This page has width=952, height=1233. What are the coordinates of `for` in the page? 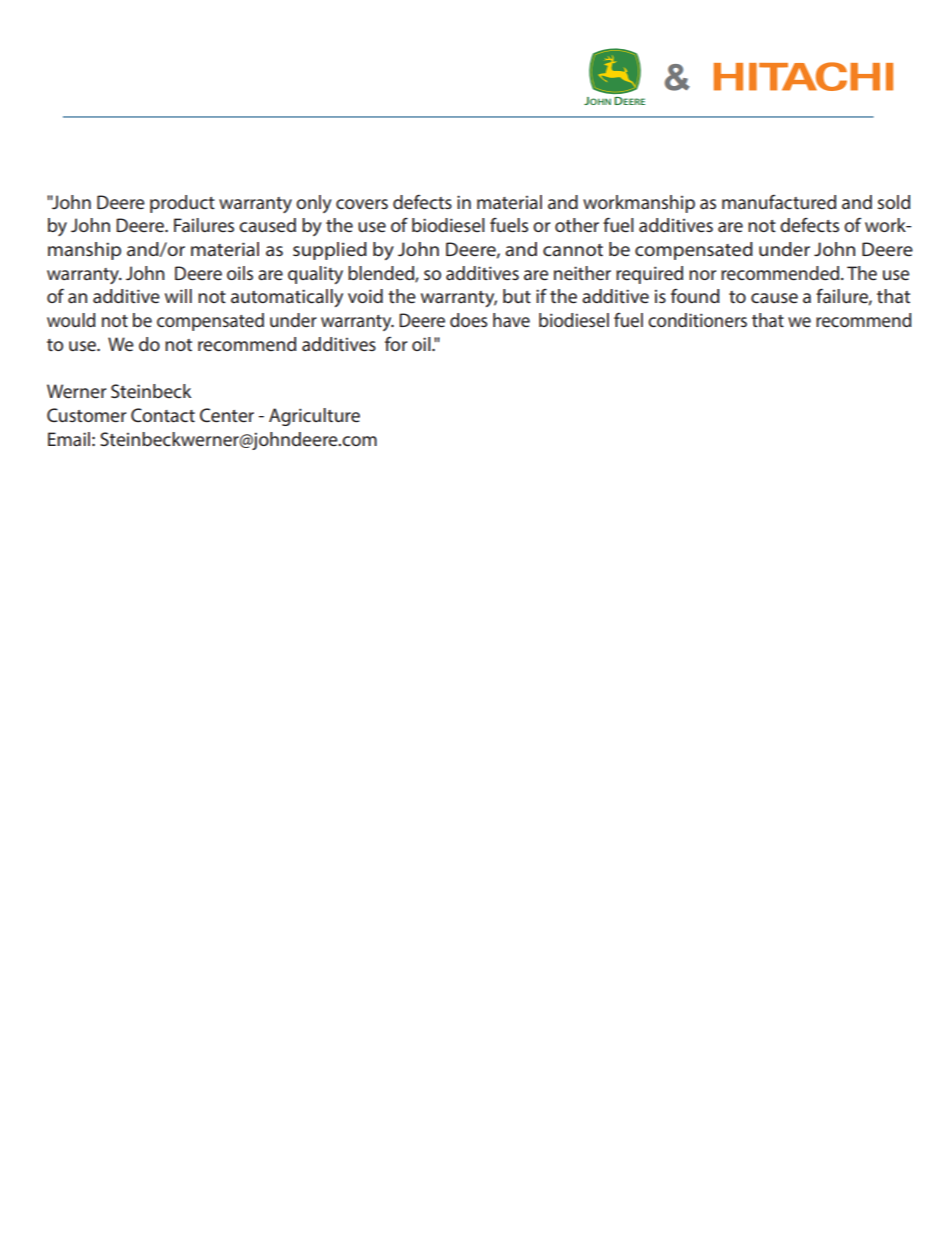 It's located at (396, 344).
